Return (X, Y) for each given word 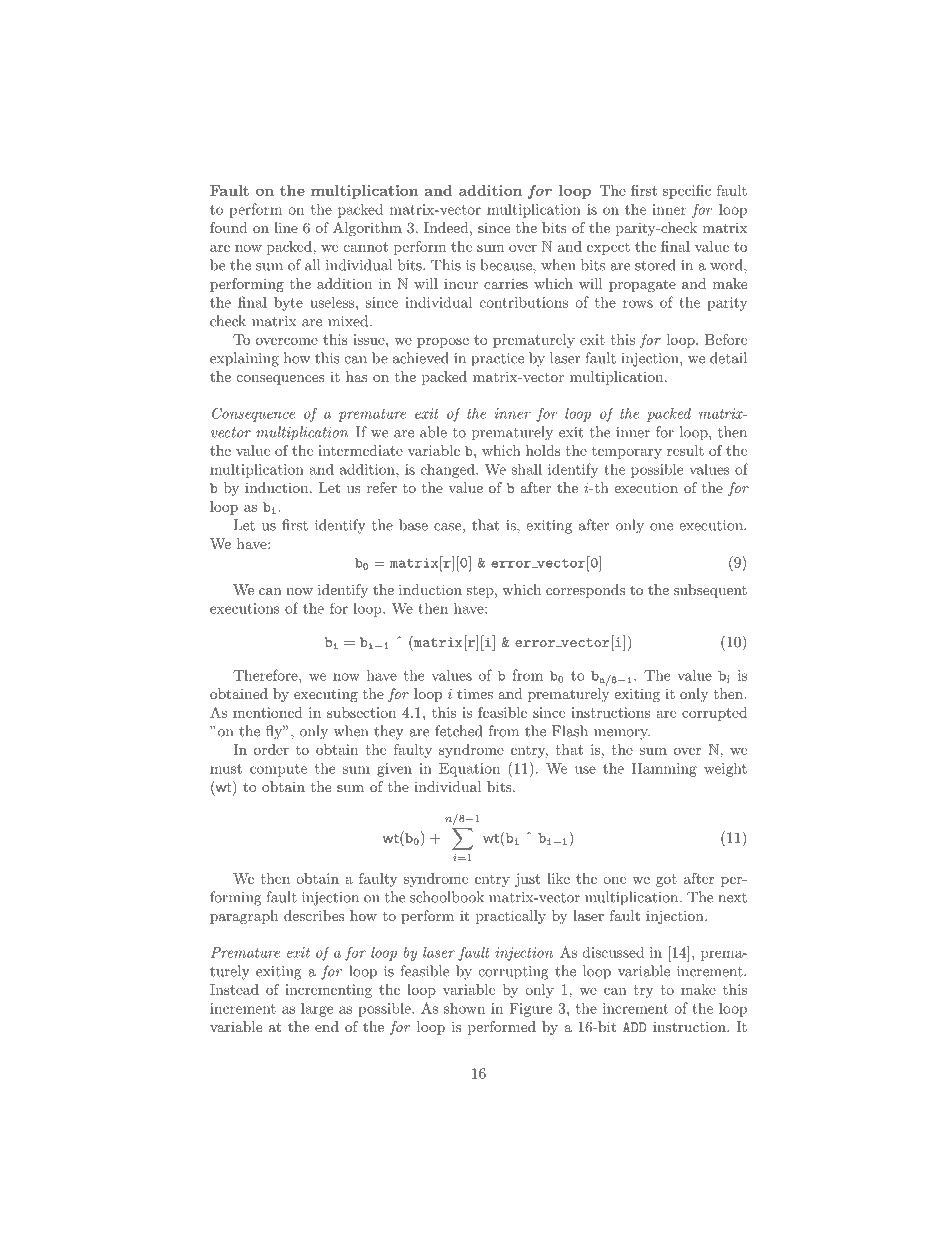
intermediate (360, 450)
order (271, 749)
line (286, 227)
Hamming (664, 770)
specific (687, 192)
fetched (458, 731)
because (507, 265)
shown (464, 1008)
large (317, 1010)
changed (449, 471)
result (685, 450)
